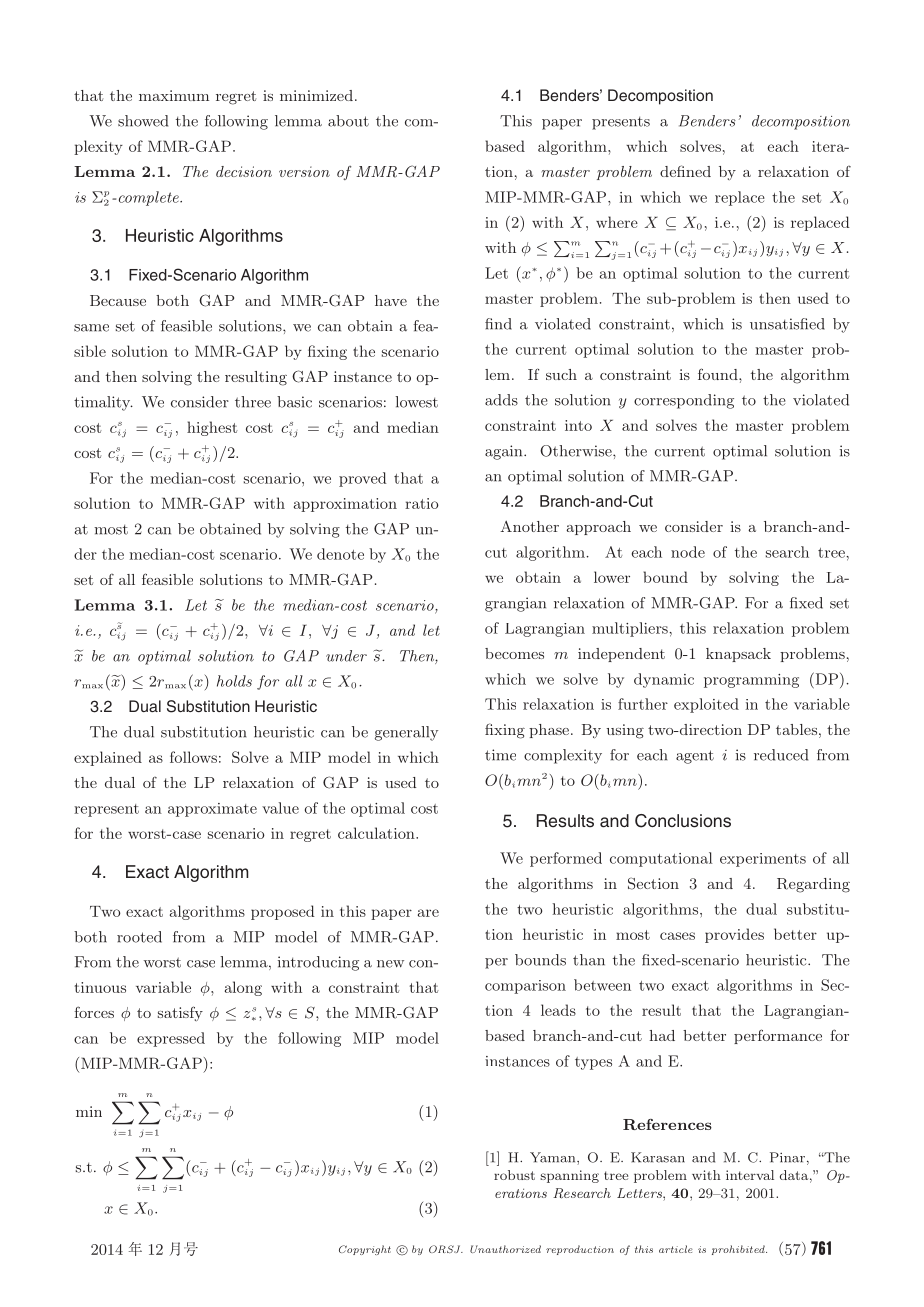 The width and height of the page is (924, 1307). What do you see at coordinates (514, 653) in the page?
I see `becomes` at bounding box center [514, 653].
